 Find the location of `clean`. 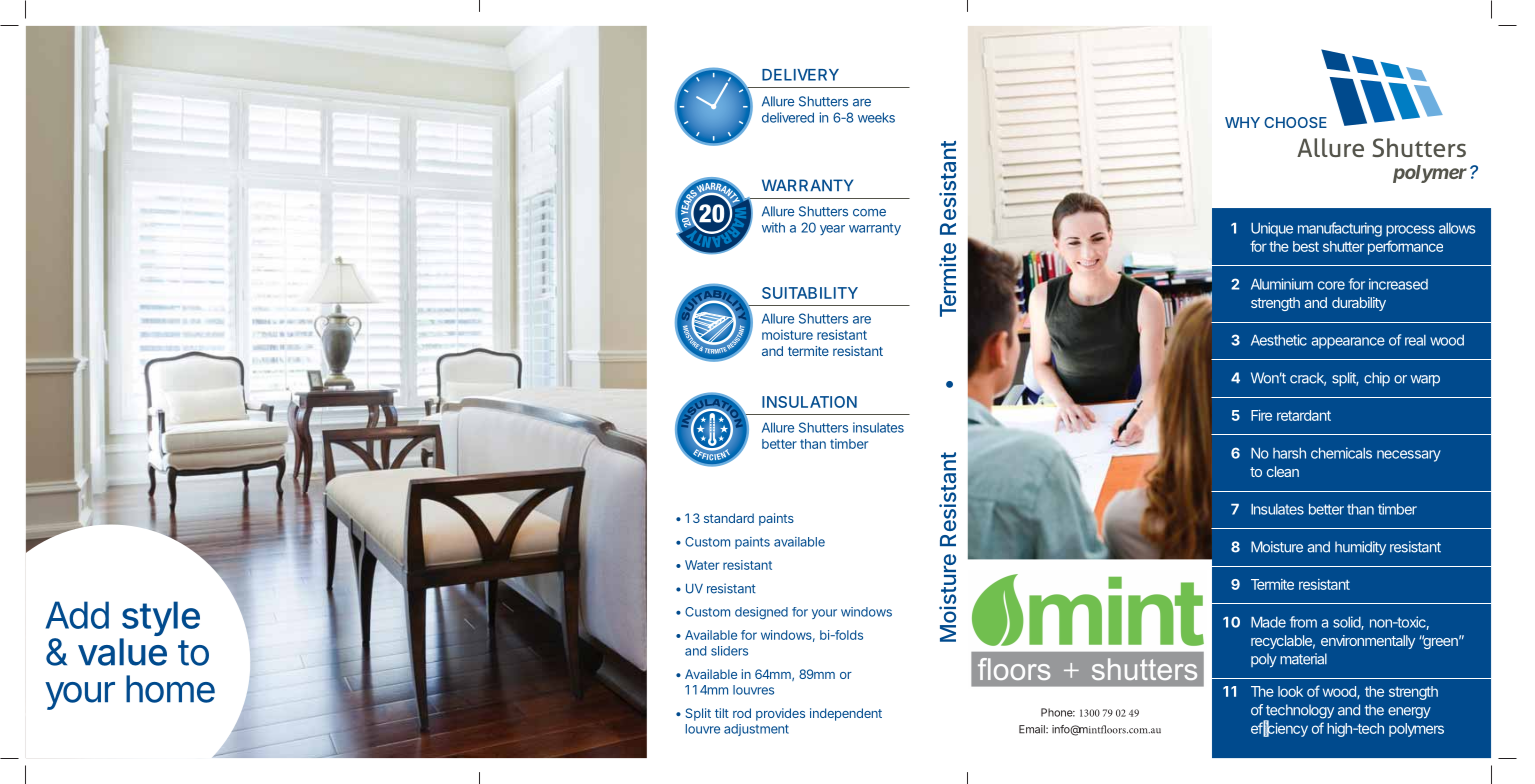

clean is located at coordinates (1283, 471).
